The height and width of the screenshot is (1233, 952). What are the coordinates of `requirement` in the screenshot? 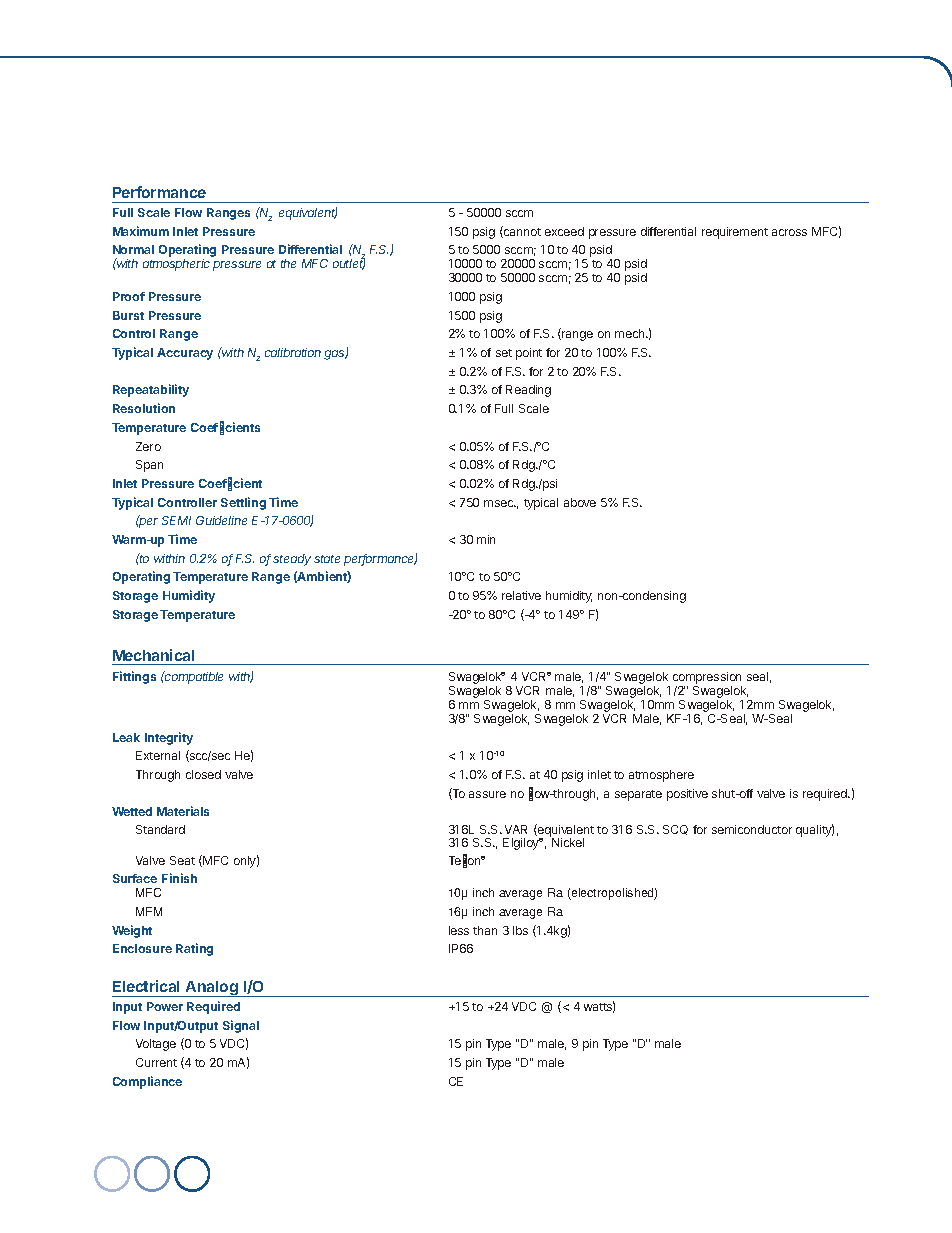 It's located at (735, 233).
